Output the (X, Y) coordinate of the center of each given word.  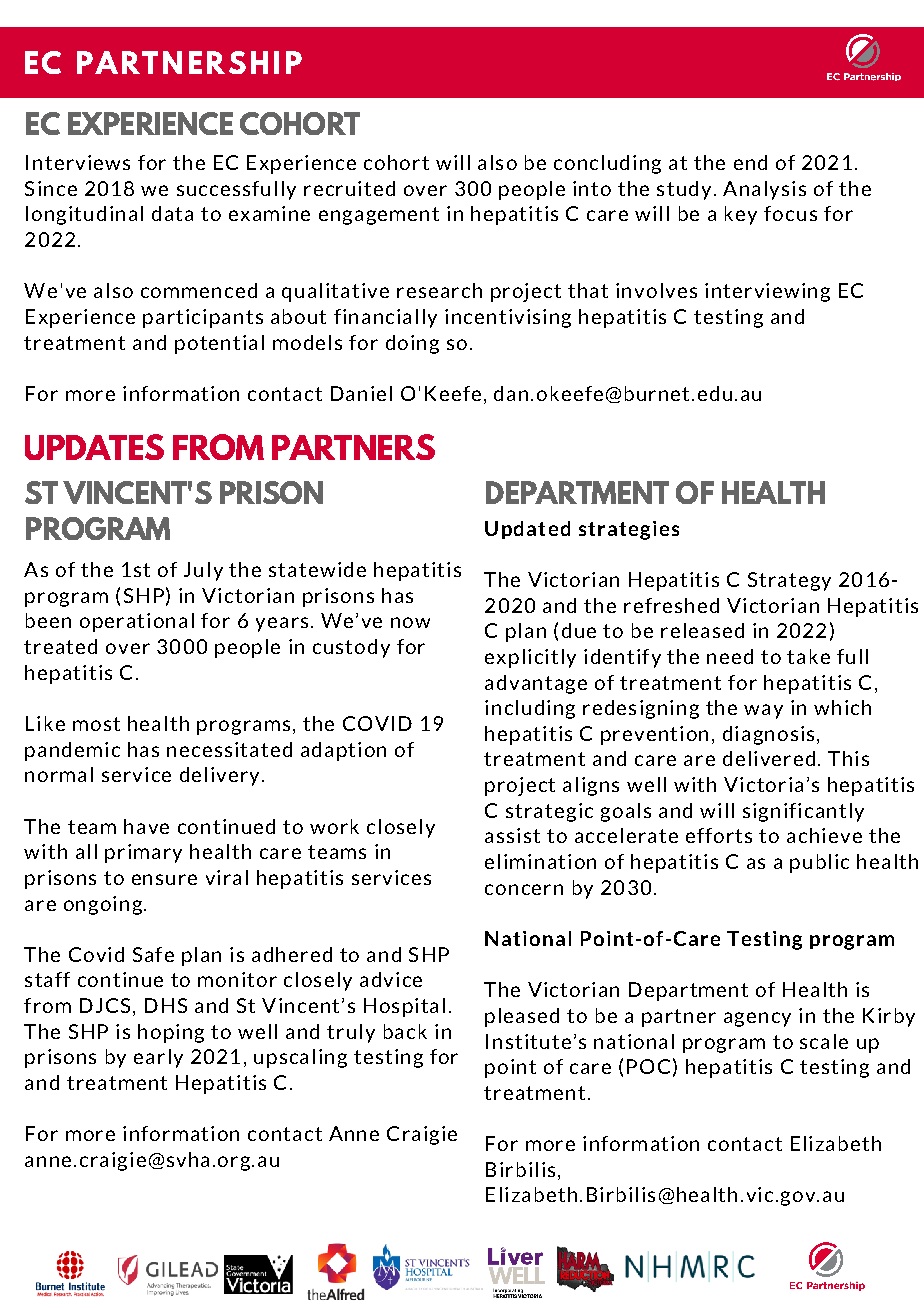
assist (512, 835)
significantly (803, 812)
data (172, 213)
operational (137, 622)
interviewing (767, 292)
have (146, 826)
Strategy (789, 581)
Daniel (361, 393)
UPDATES (94, 447)
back (405, 1031)
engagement (379, 216)
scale (824, 1041)
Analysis (764, 190)
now (410, 622)
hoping (171, 1033)
